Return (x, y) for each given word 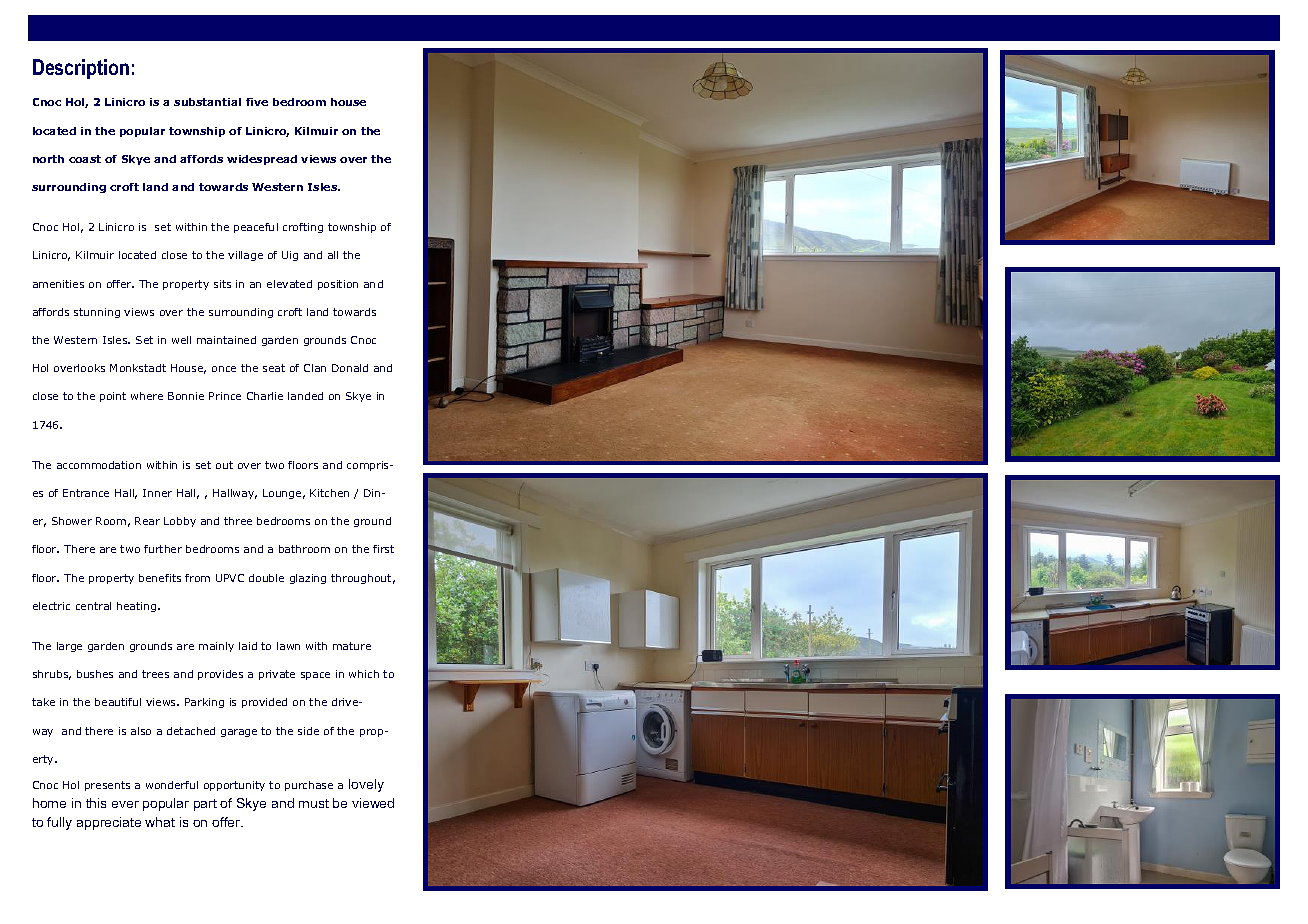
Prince (225, 396)
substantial (207, 102)
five (257, 102)
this (96, 803)
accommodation (99, 465)
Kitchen (329, 493)
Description (81, 69)
